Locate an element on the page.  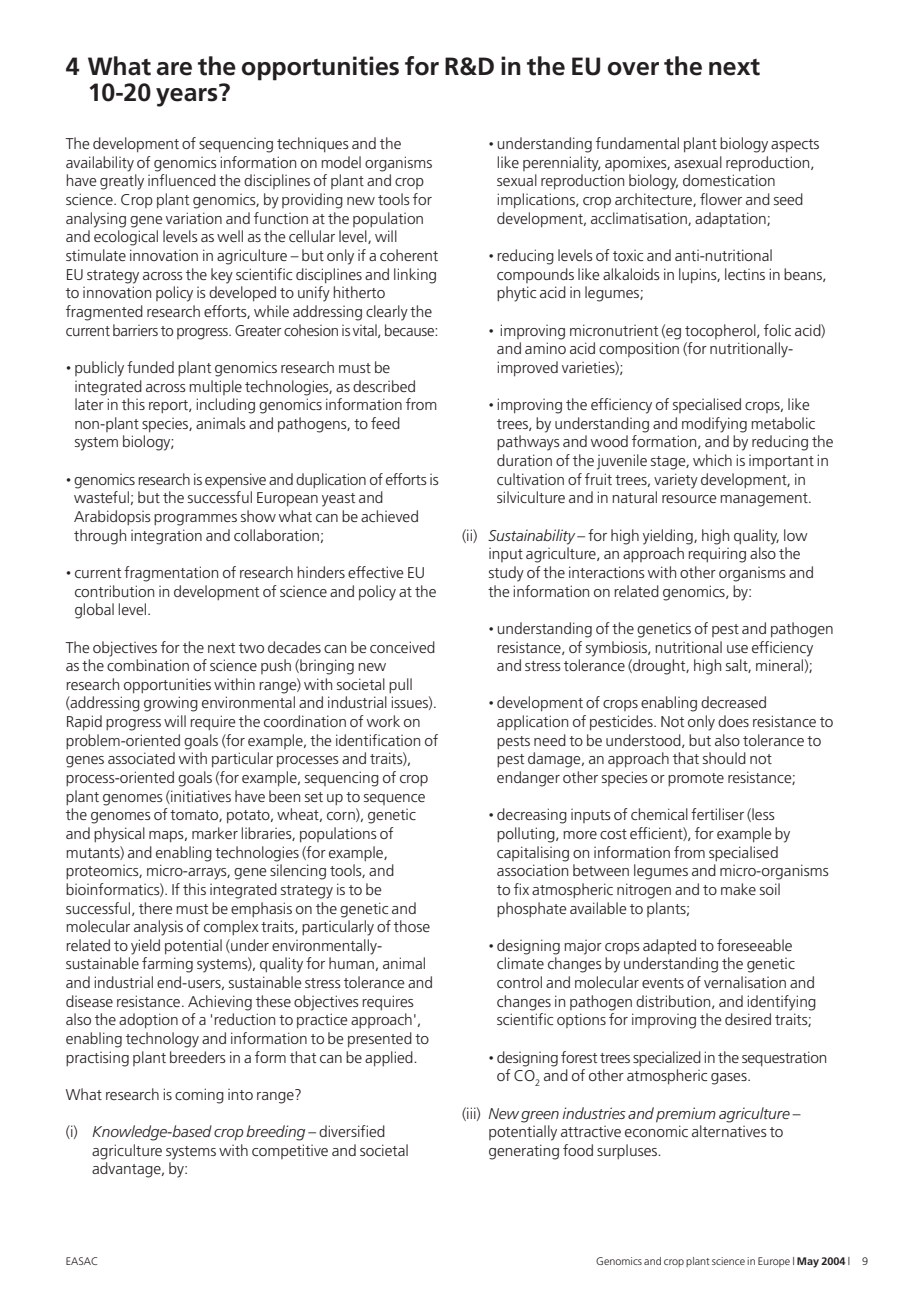
those is located at coordinates (412, 926).
